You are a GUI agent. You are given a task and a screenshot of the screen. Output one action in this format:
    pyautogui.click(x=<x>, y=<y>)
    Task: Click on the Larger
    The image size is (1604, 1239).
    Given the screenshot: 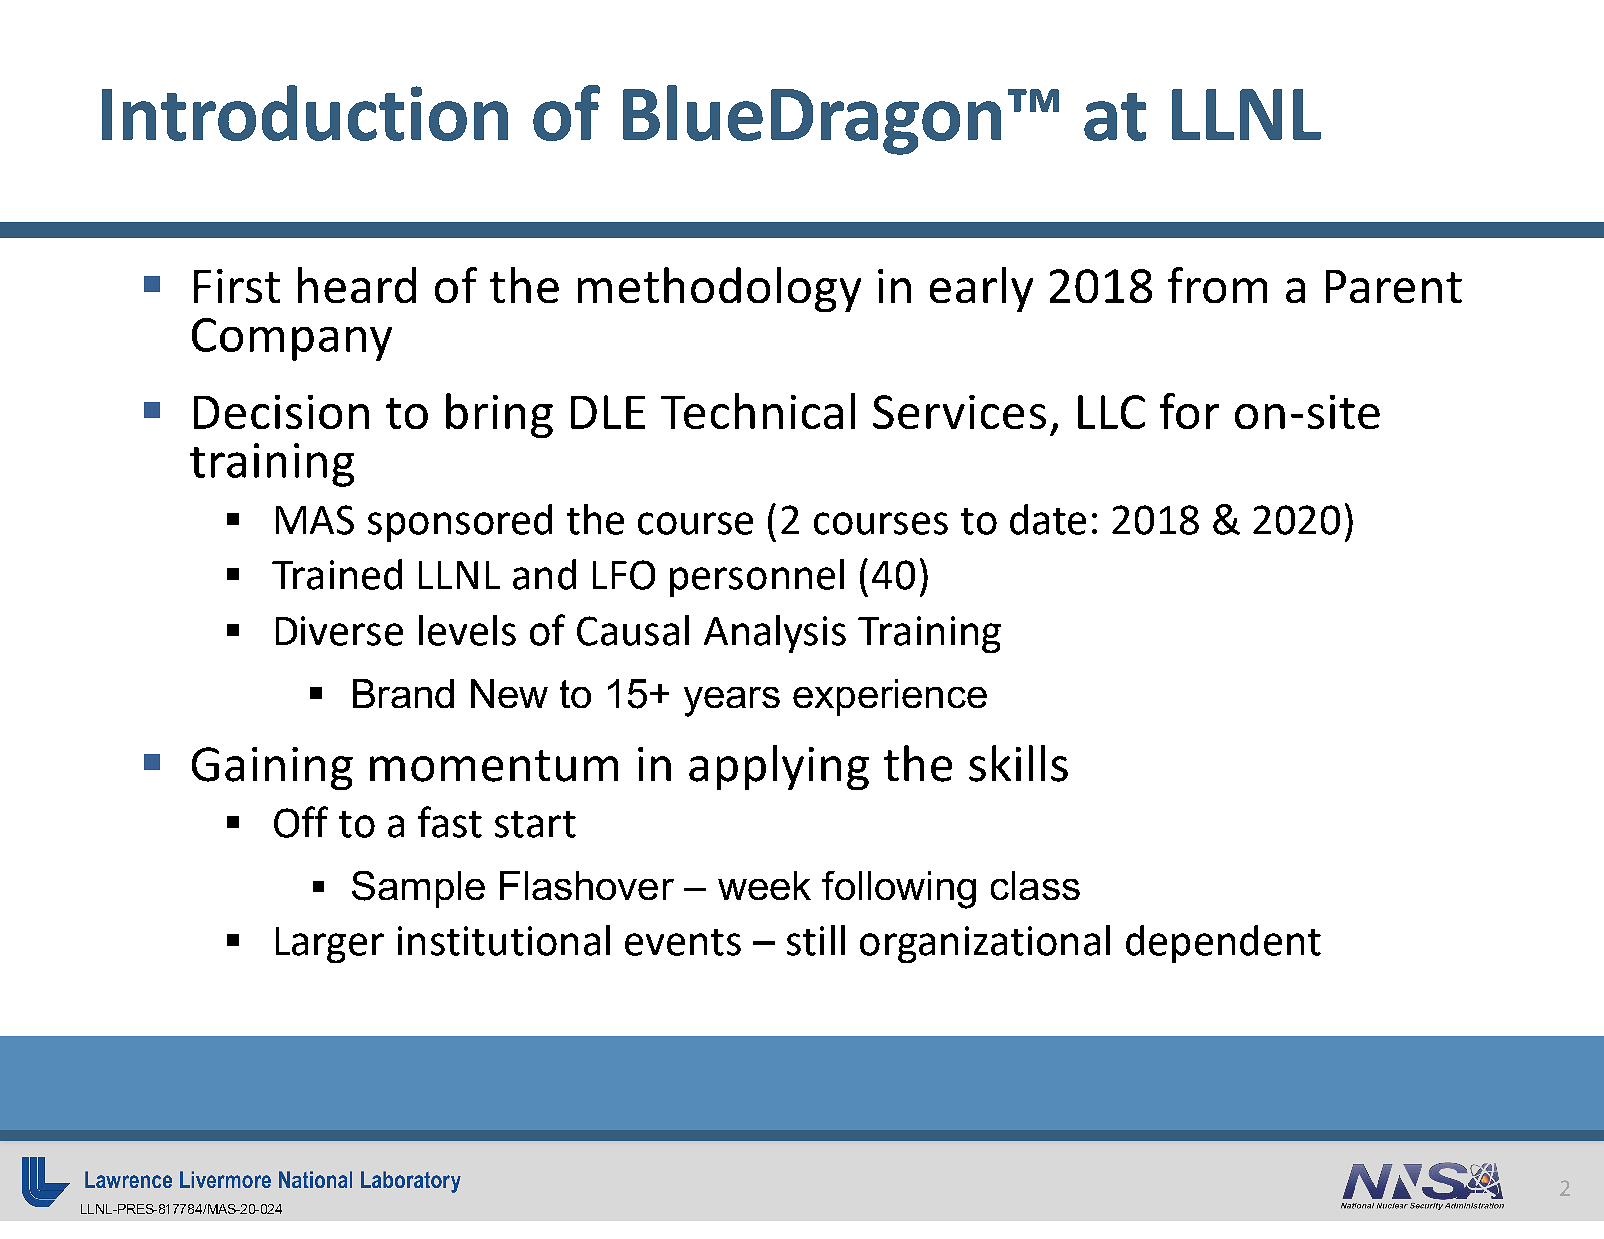 What is the action you would take?
    pyautogui.click(x=330, y=945)
